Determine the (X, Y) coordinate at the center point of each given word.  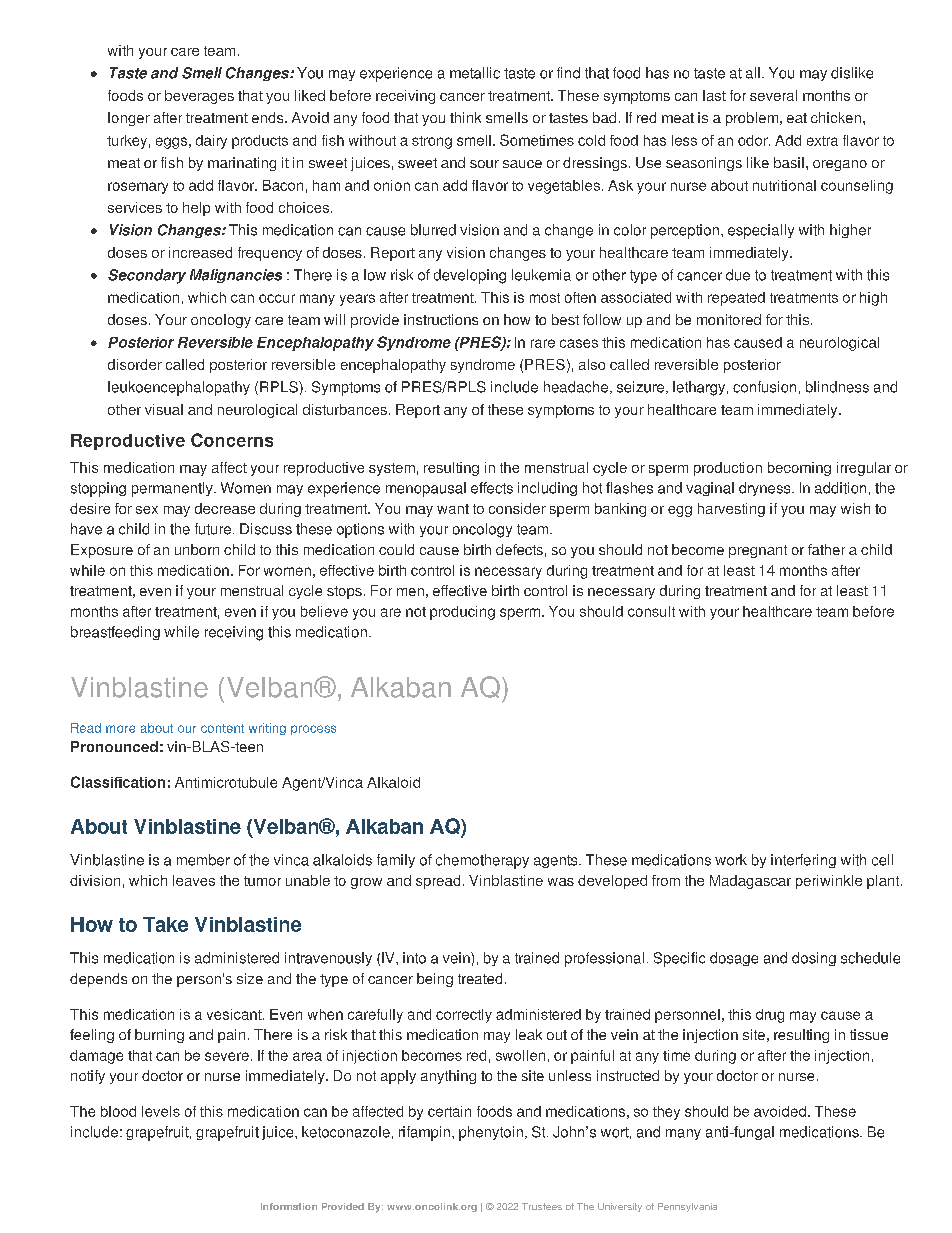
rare (543, 343)
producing (462, 613)
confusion (764, 387)
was (561, 882)
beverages (199, 97)
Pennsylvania (687, 1207)
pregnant (758, 551)
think (465, 117)
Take (165, 924)
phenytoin (491, 1133)
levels (161, 1111)
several (773, 95)
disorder (135, 364)
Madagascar (750, 882)
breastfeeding (115, 633)
